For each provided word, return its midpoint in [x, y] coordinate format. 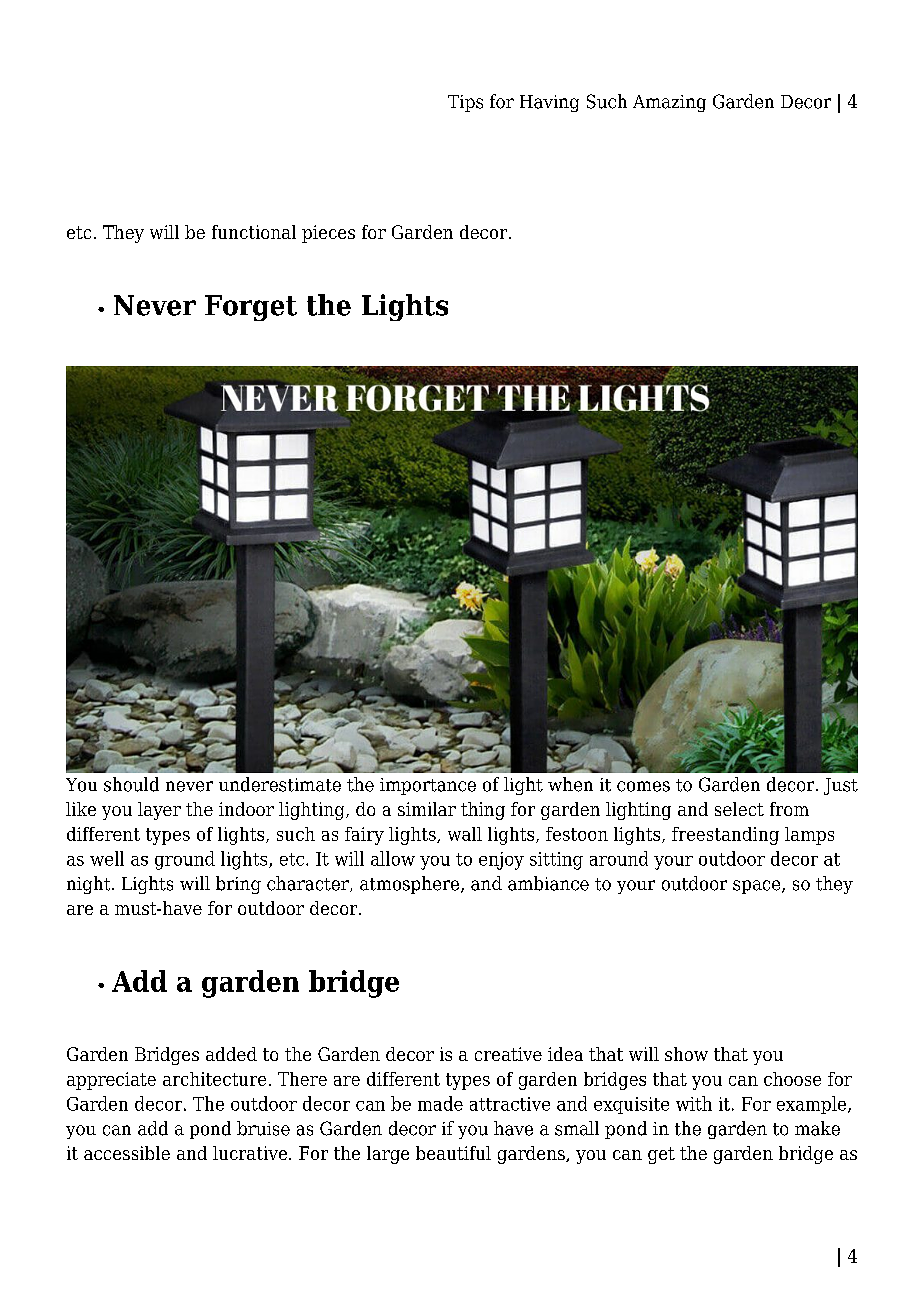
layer [159, 811]
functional [254, 232]
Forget [251, 308]
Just [841, 786]
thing [483, 811]
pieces [328, 234]
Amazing [669, 103]
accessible [127, 1153]
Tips [465, 103]
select [739, 809]
